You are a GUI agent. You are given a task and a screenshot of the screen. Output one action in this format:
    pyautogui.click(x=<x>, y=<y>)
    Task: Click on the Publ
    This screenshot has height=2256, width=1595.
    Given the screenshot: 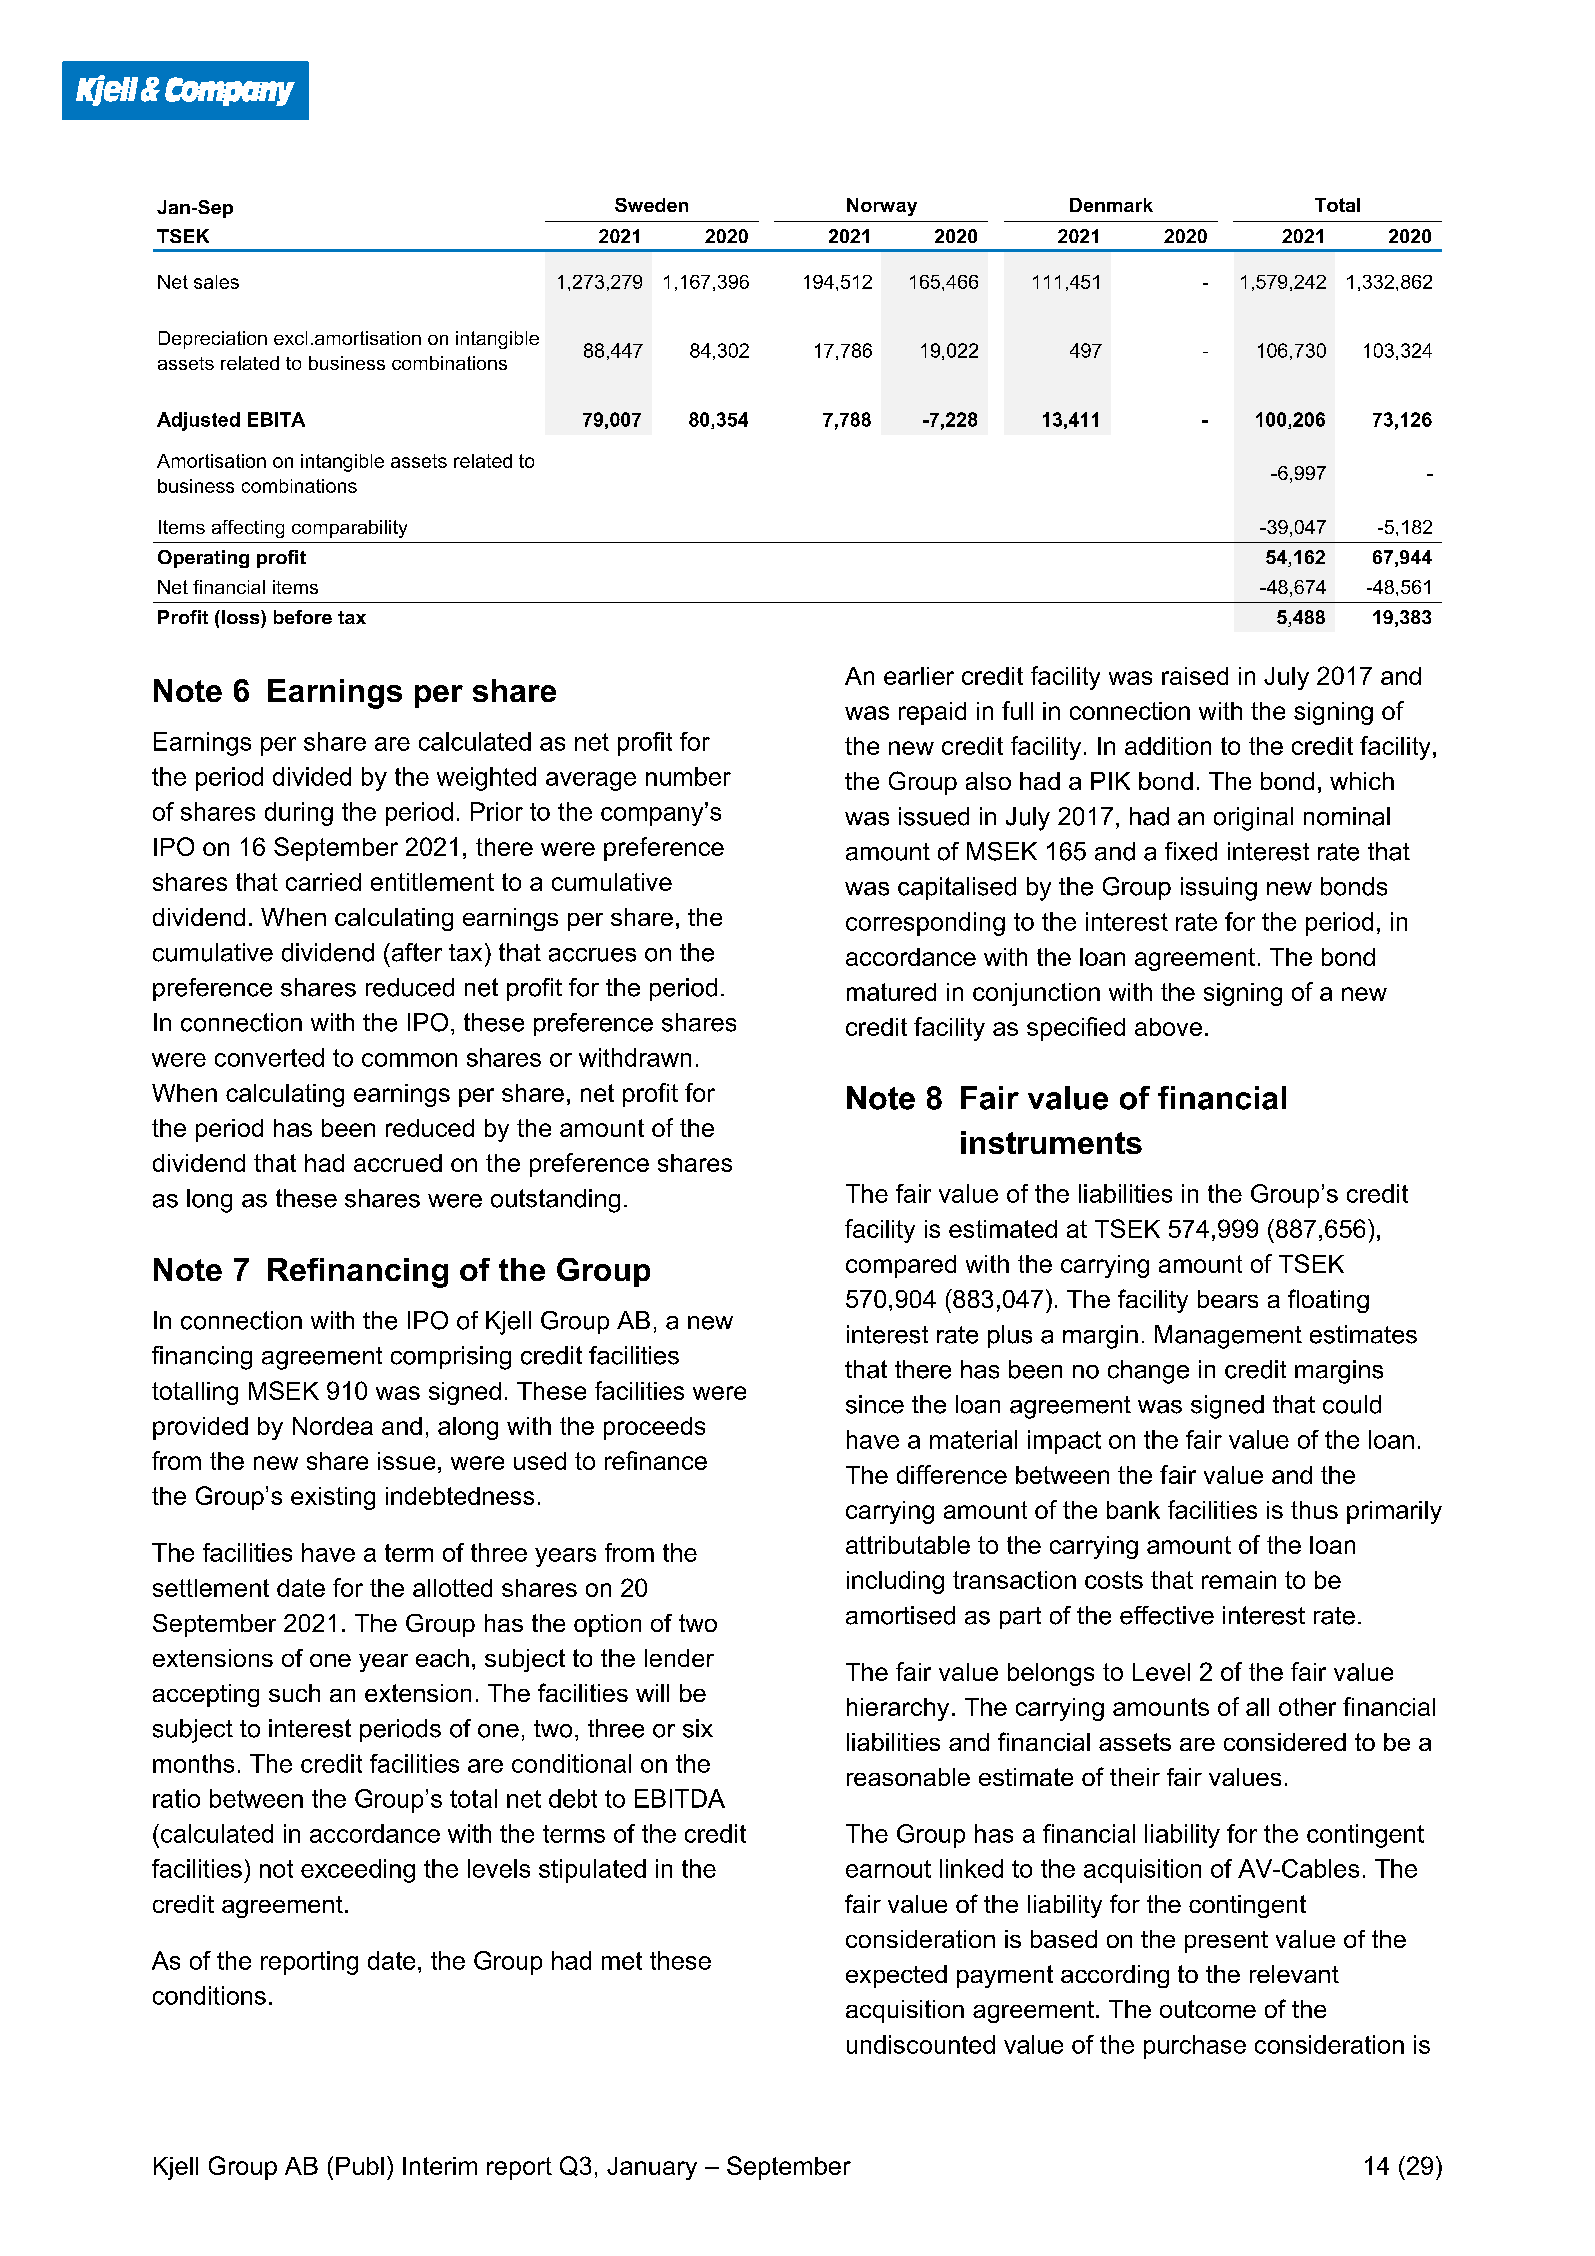 What is the action you would take?
    pyautogui.click(x=360, y=2166)
